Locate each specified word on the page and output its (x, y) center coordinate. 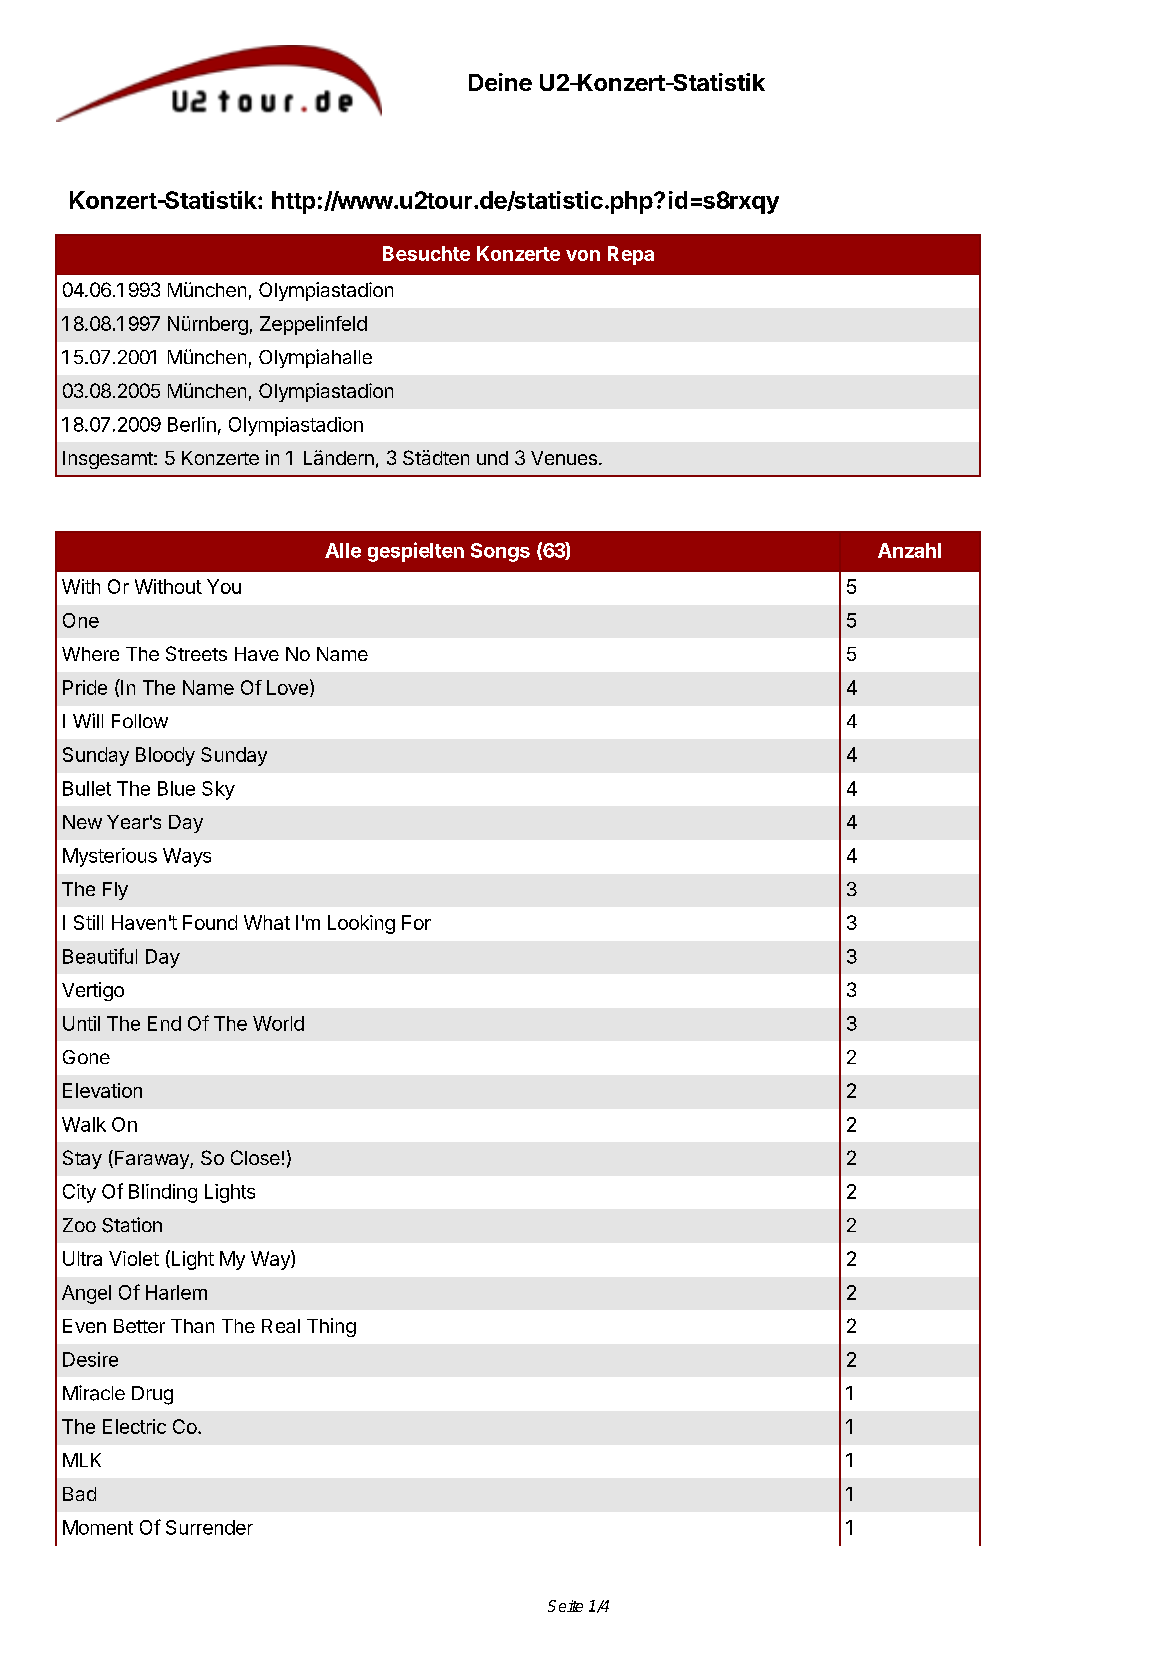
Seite (565, 1606)
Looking (361, 924)
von (583, 255)
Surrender (209, 1527)
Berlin (192, 424)
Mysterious (110, 857)
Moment (98, 1527)
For (416, 922)
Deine (500, 82)
